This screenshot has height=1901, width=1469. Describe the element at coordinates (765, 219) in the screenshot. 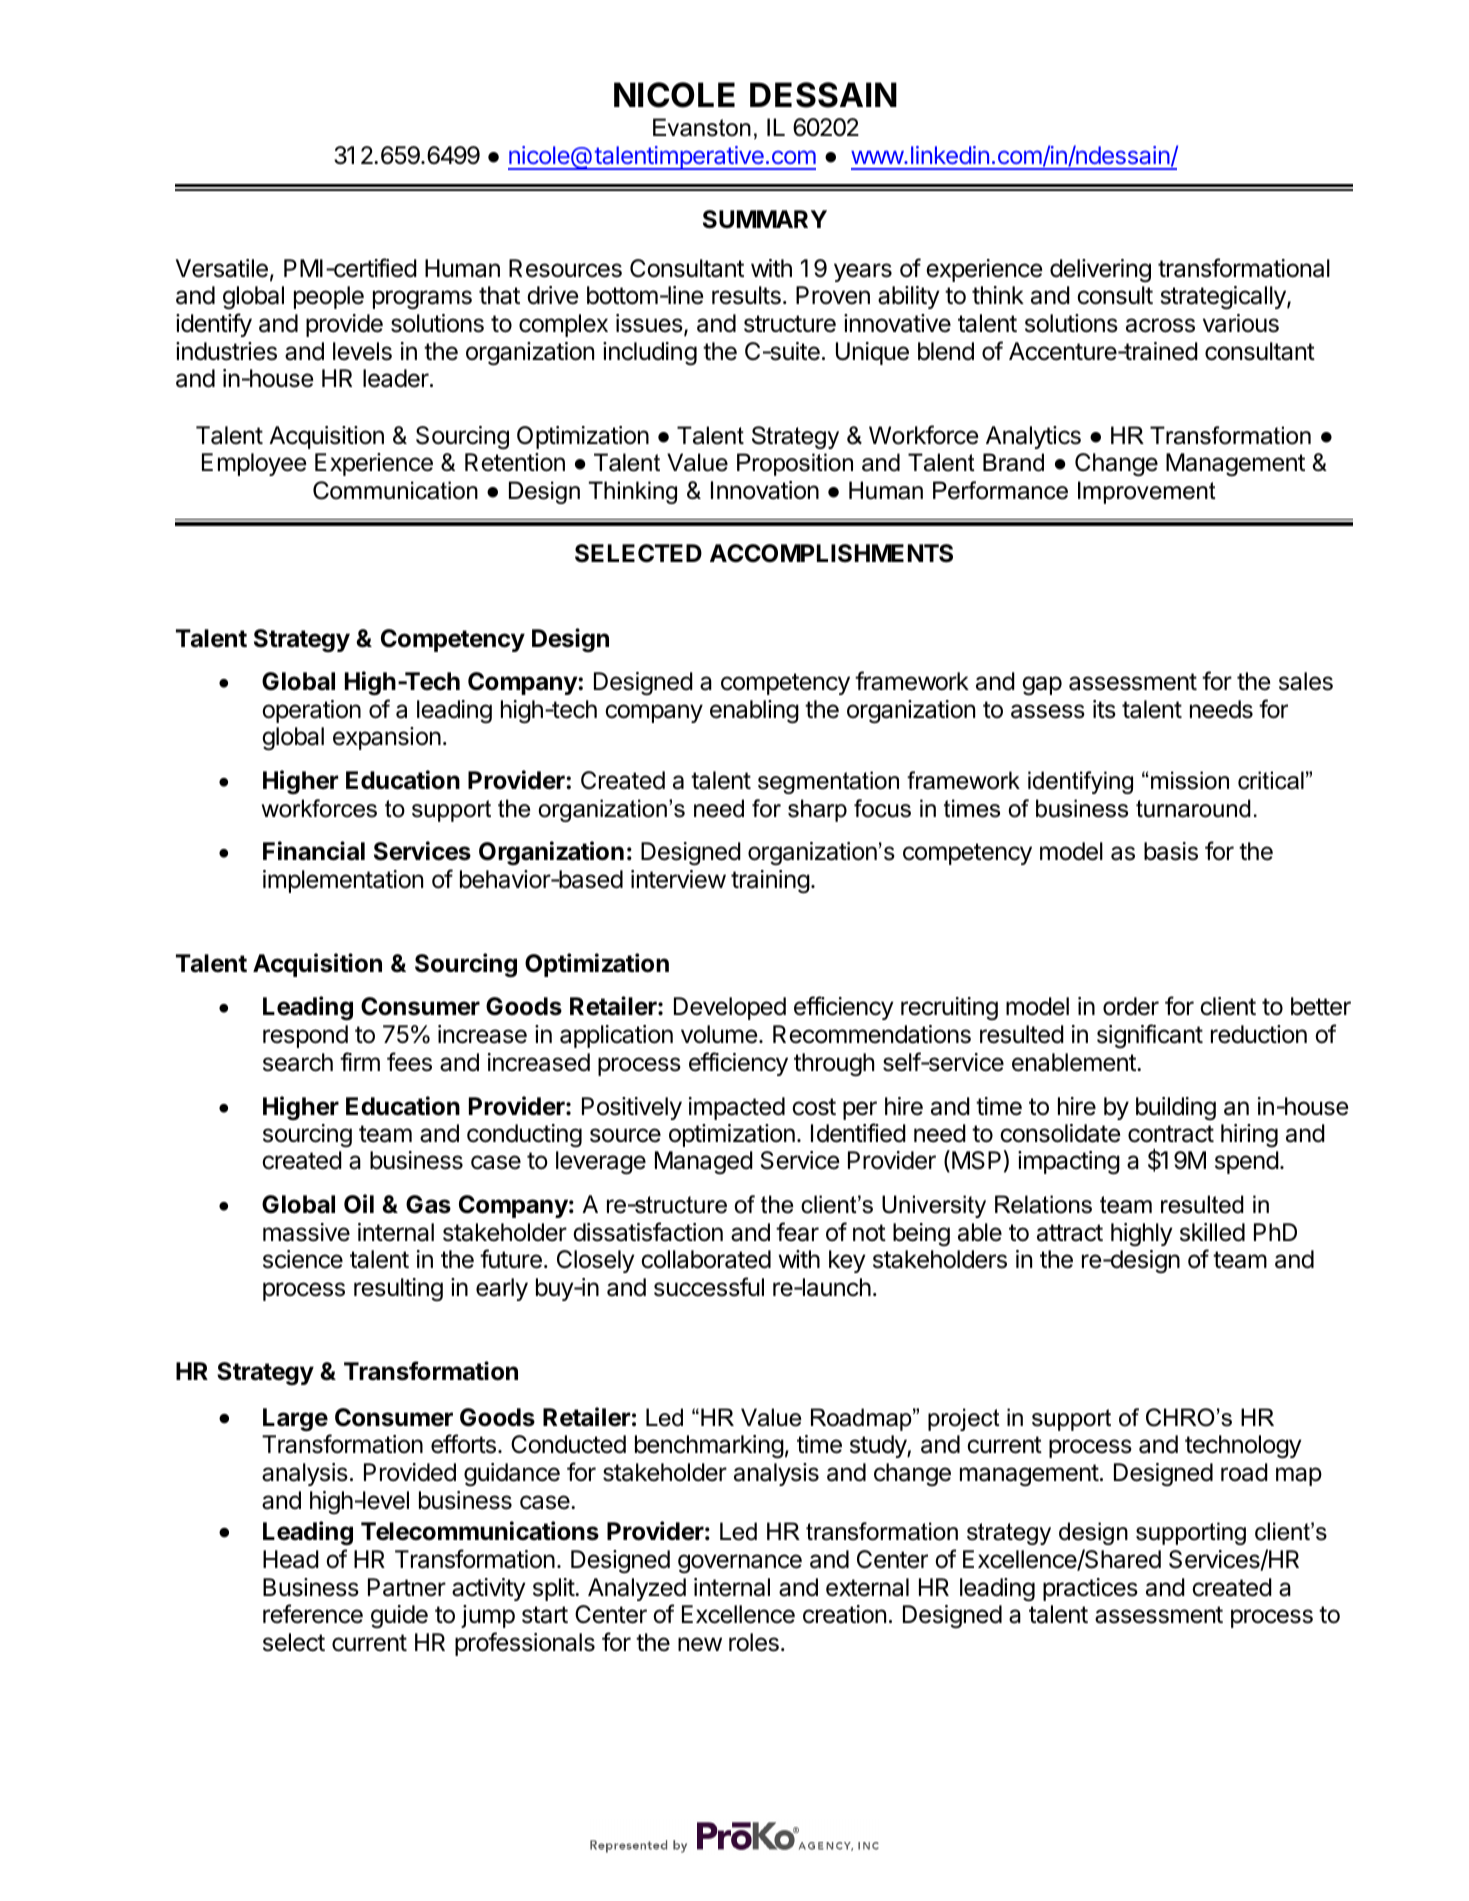

I see `SUMMARY` at that location.
